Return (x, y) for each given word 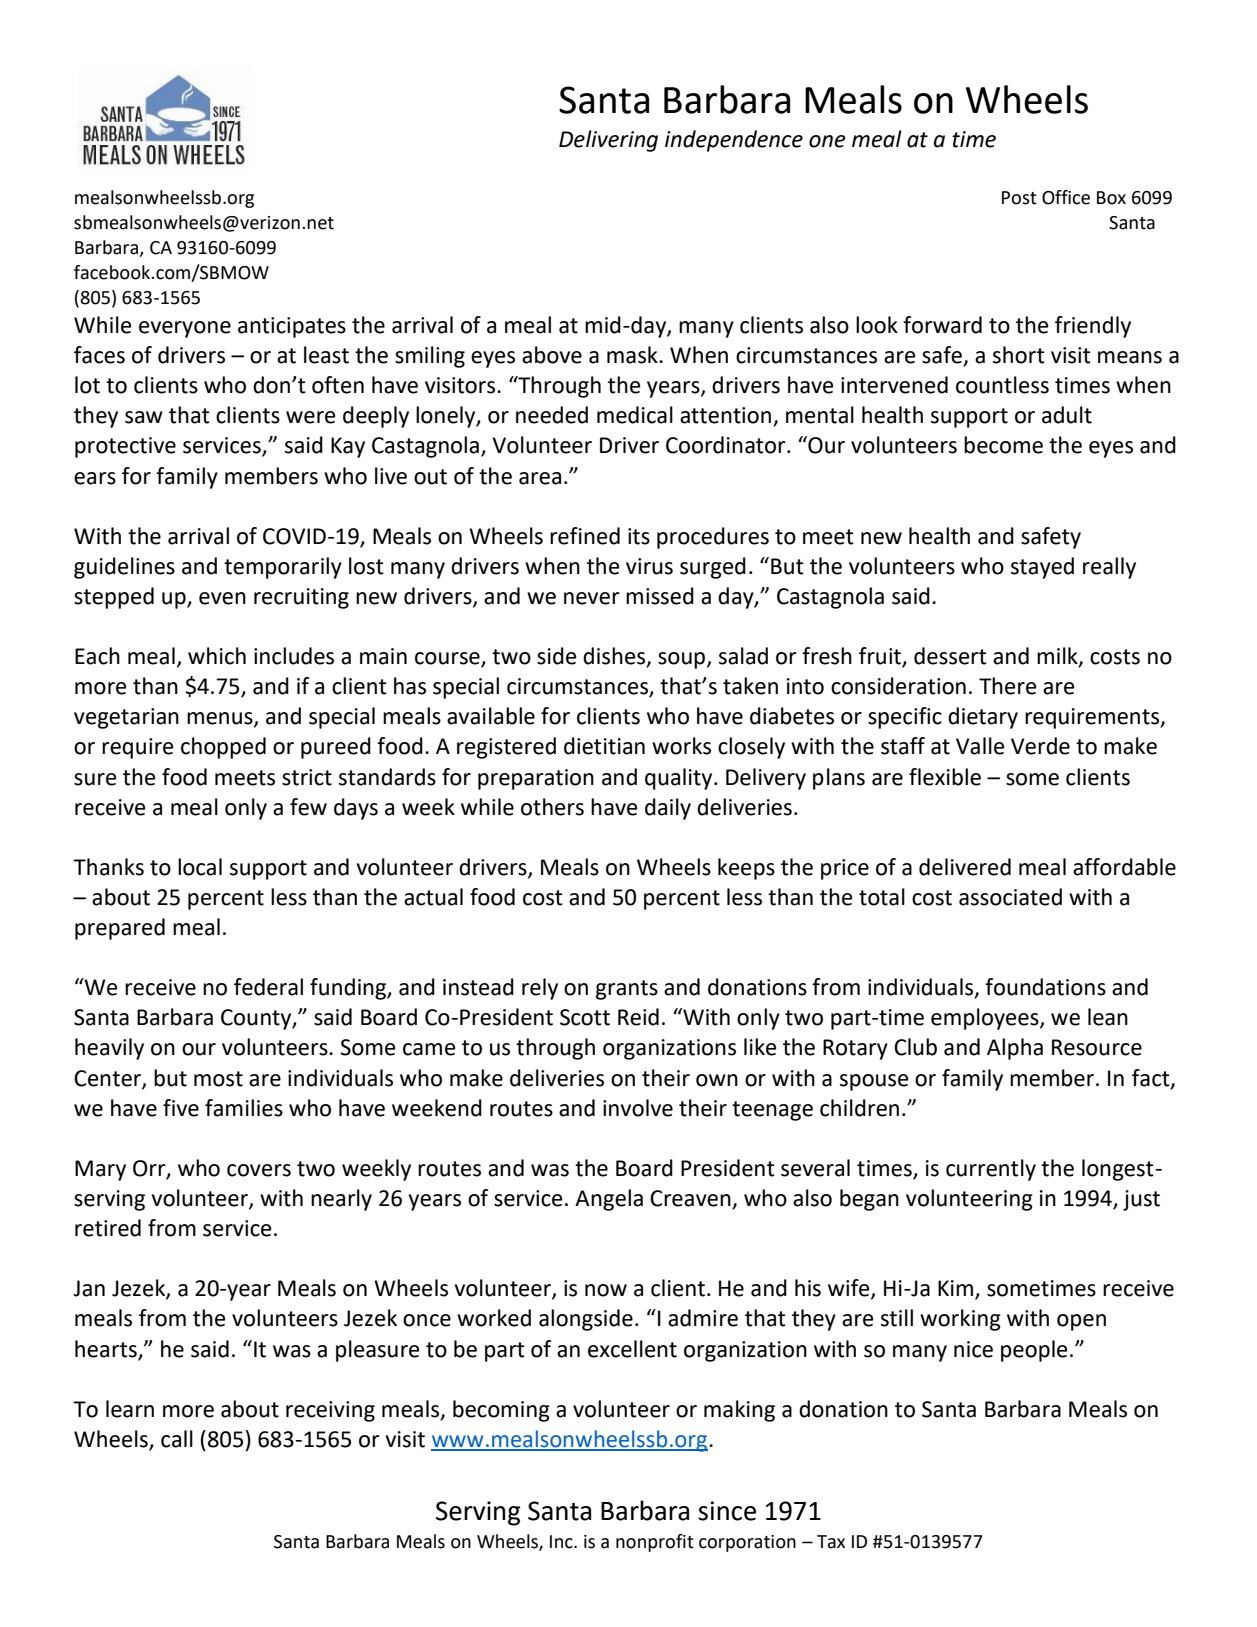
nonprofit (655, 1543)
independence (734, 141)
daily (668, 809)
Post (1019, 198)
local (200, 867)
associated (1010, 897)
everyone (185, 329)
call (177, 1439)
